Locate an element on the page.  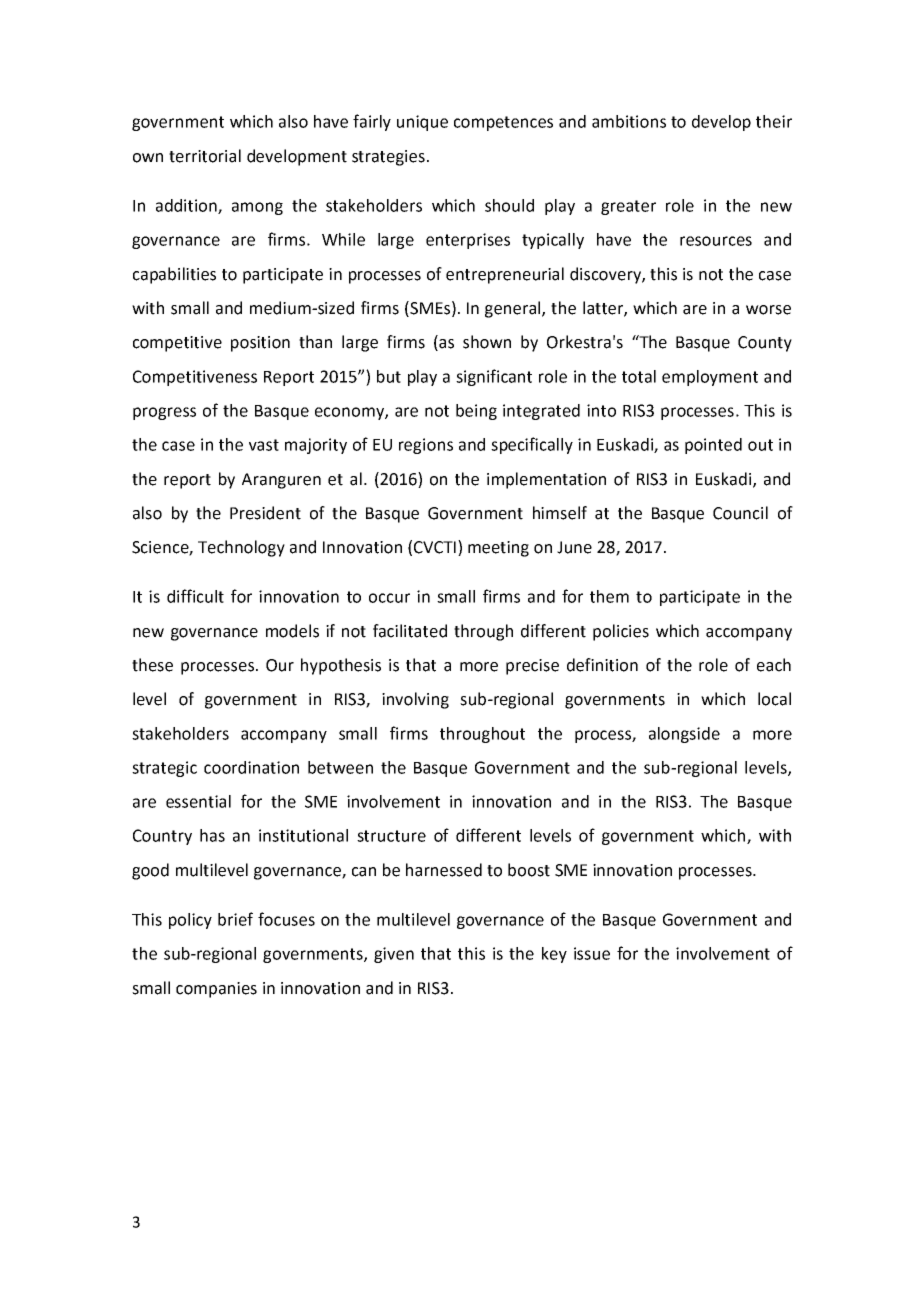
ambitions is located at coordinates (629, 121).
